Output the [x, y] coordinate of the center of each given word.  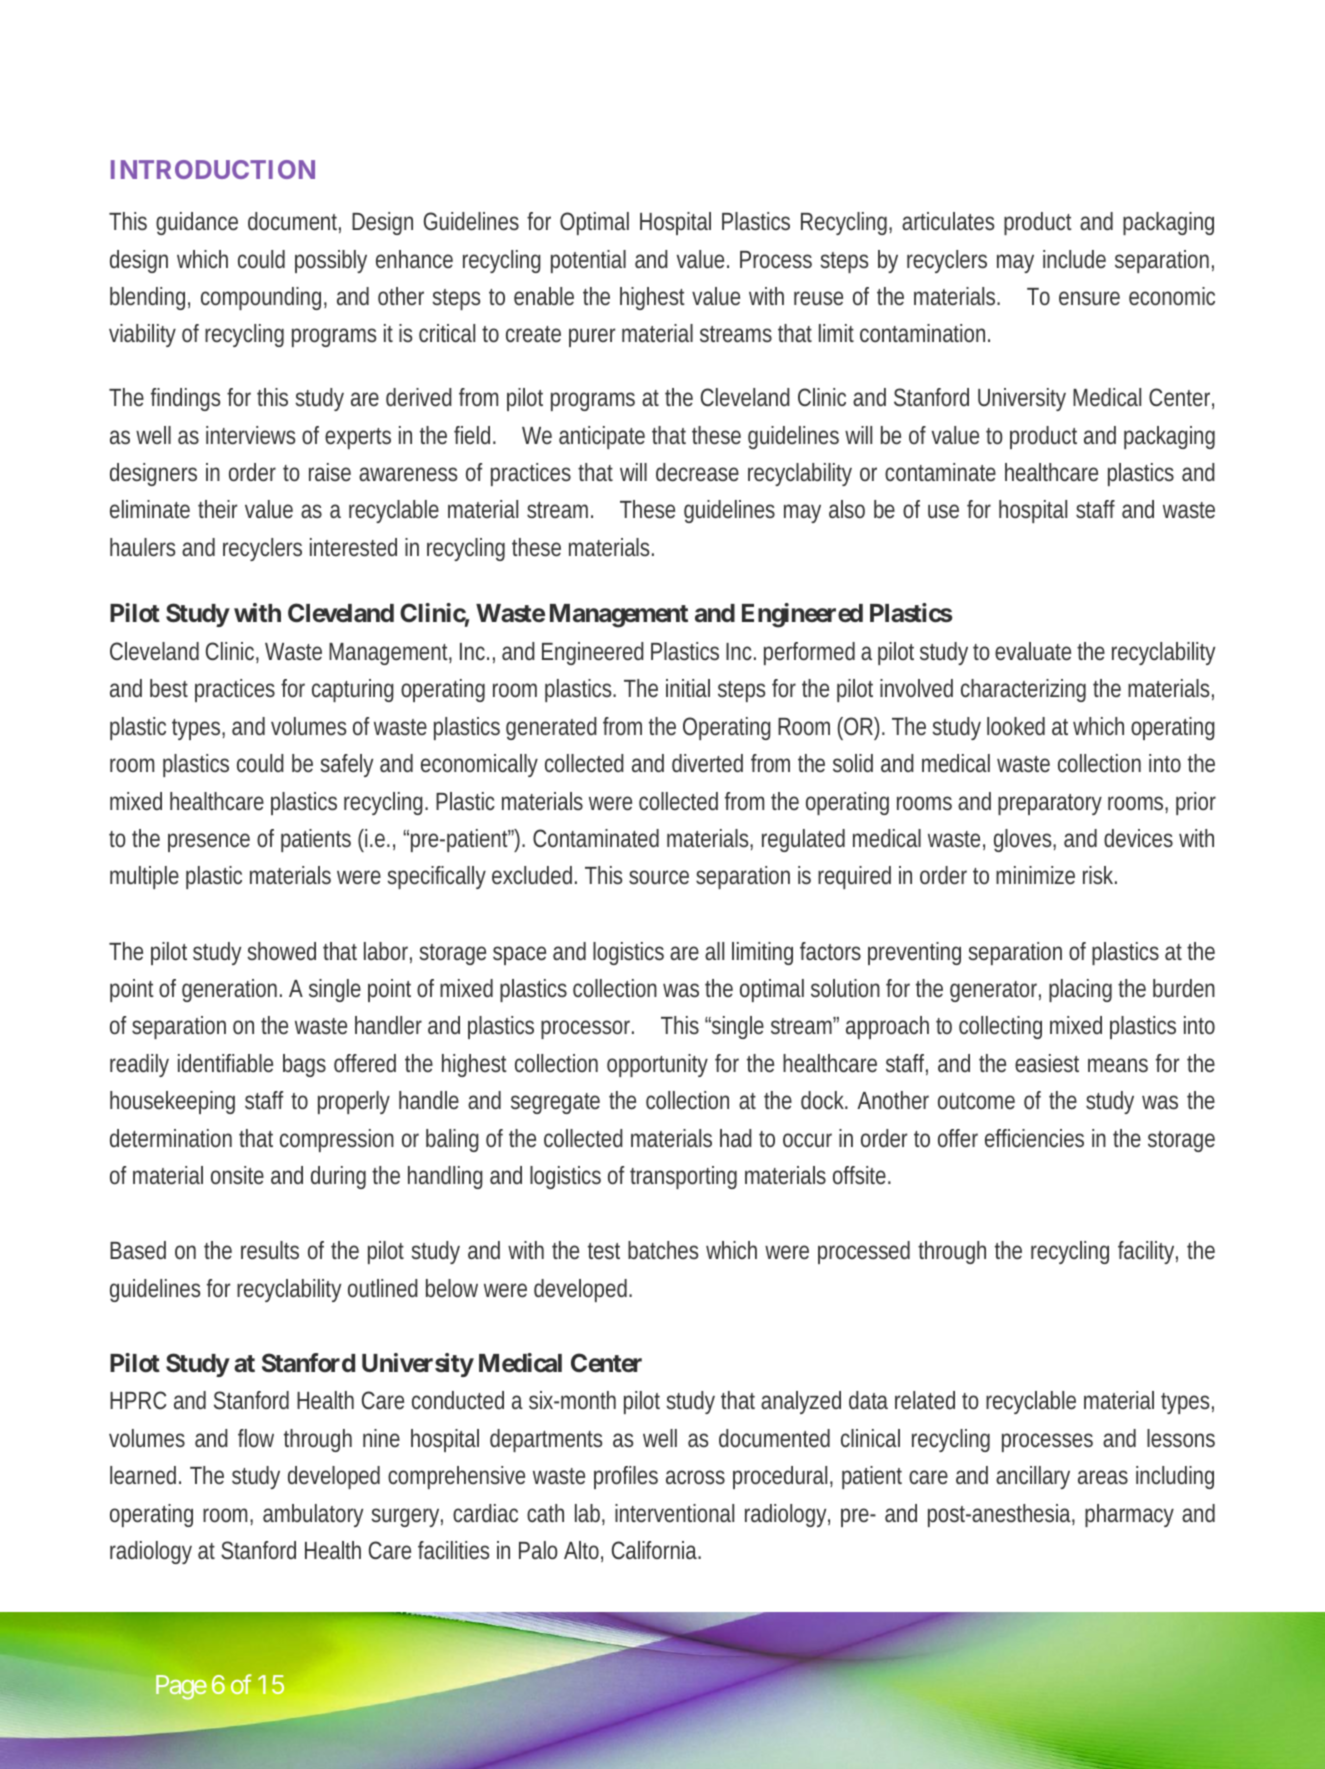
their [217, 509]
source [659, 877]
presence [209, 842]
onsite [237, 1175]
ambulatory [313, 1515]
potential [588, 261]
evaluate [1033, 651]
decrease [697, 472]
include [1074, 259]
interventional [674, 1513]
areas [1103, 1477]
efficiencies [1034, 1138]
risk [1100, 875]
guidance [197, 223]
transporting [683, 1177]
